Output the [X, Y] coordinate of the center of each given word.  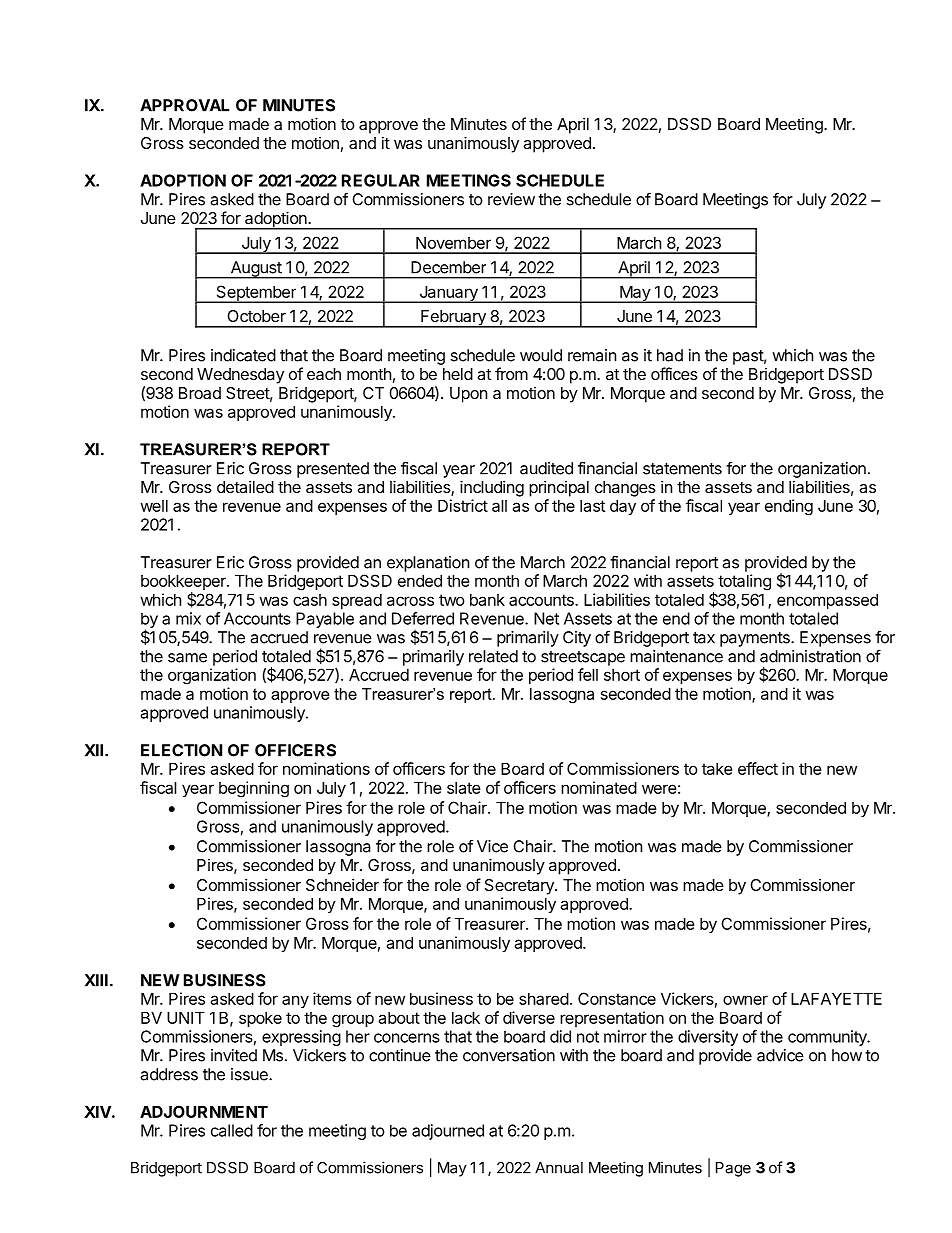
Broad [200, 393]
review [511, 199]
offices [674, 373]
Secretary [520, 887]
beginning [254, 789]
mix [188, 618]
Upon [468, 395]
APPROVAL [184, 105]
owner [745, 1000]
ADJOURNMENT [204, 1111]
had [670, 355]
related [493, 656]
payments [756, 639]
